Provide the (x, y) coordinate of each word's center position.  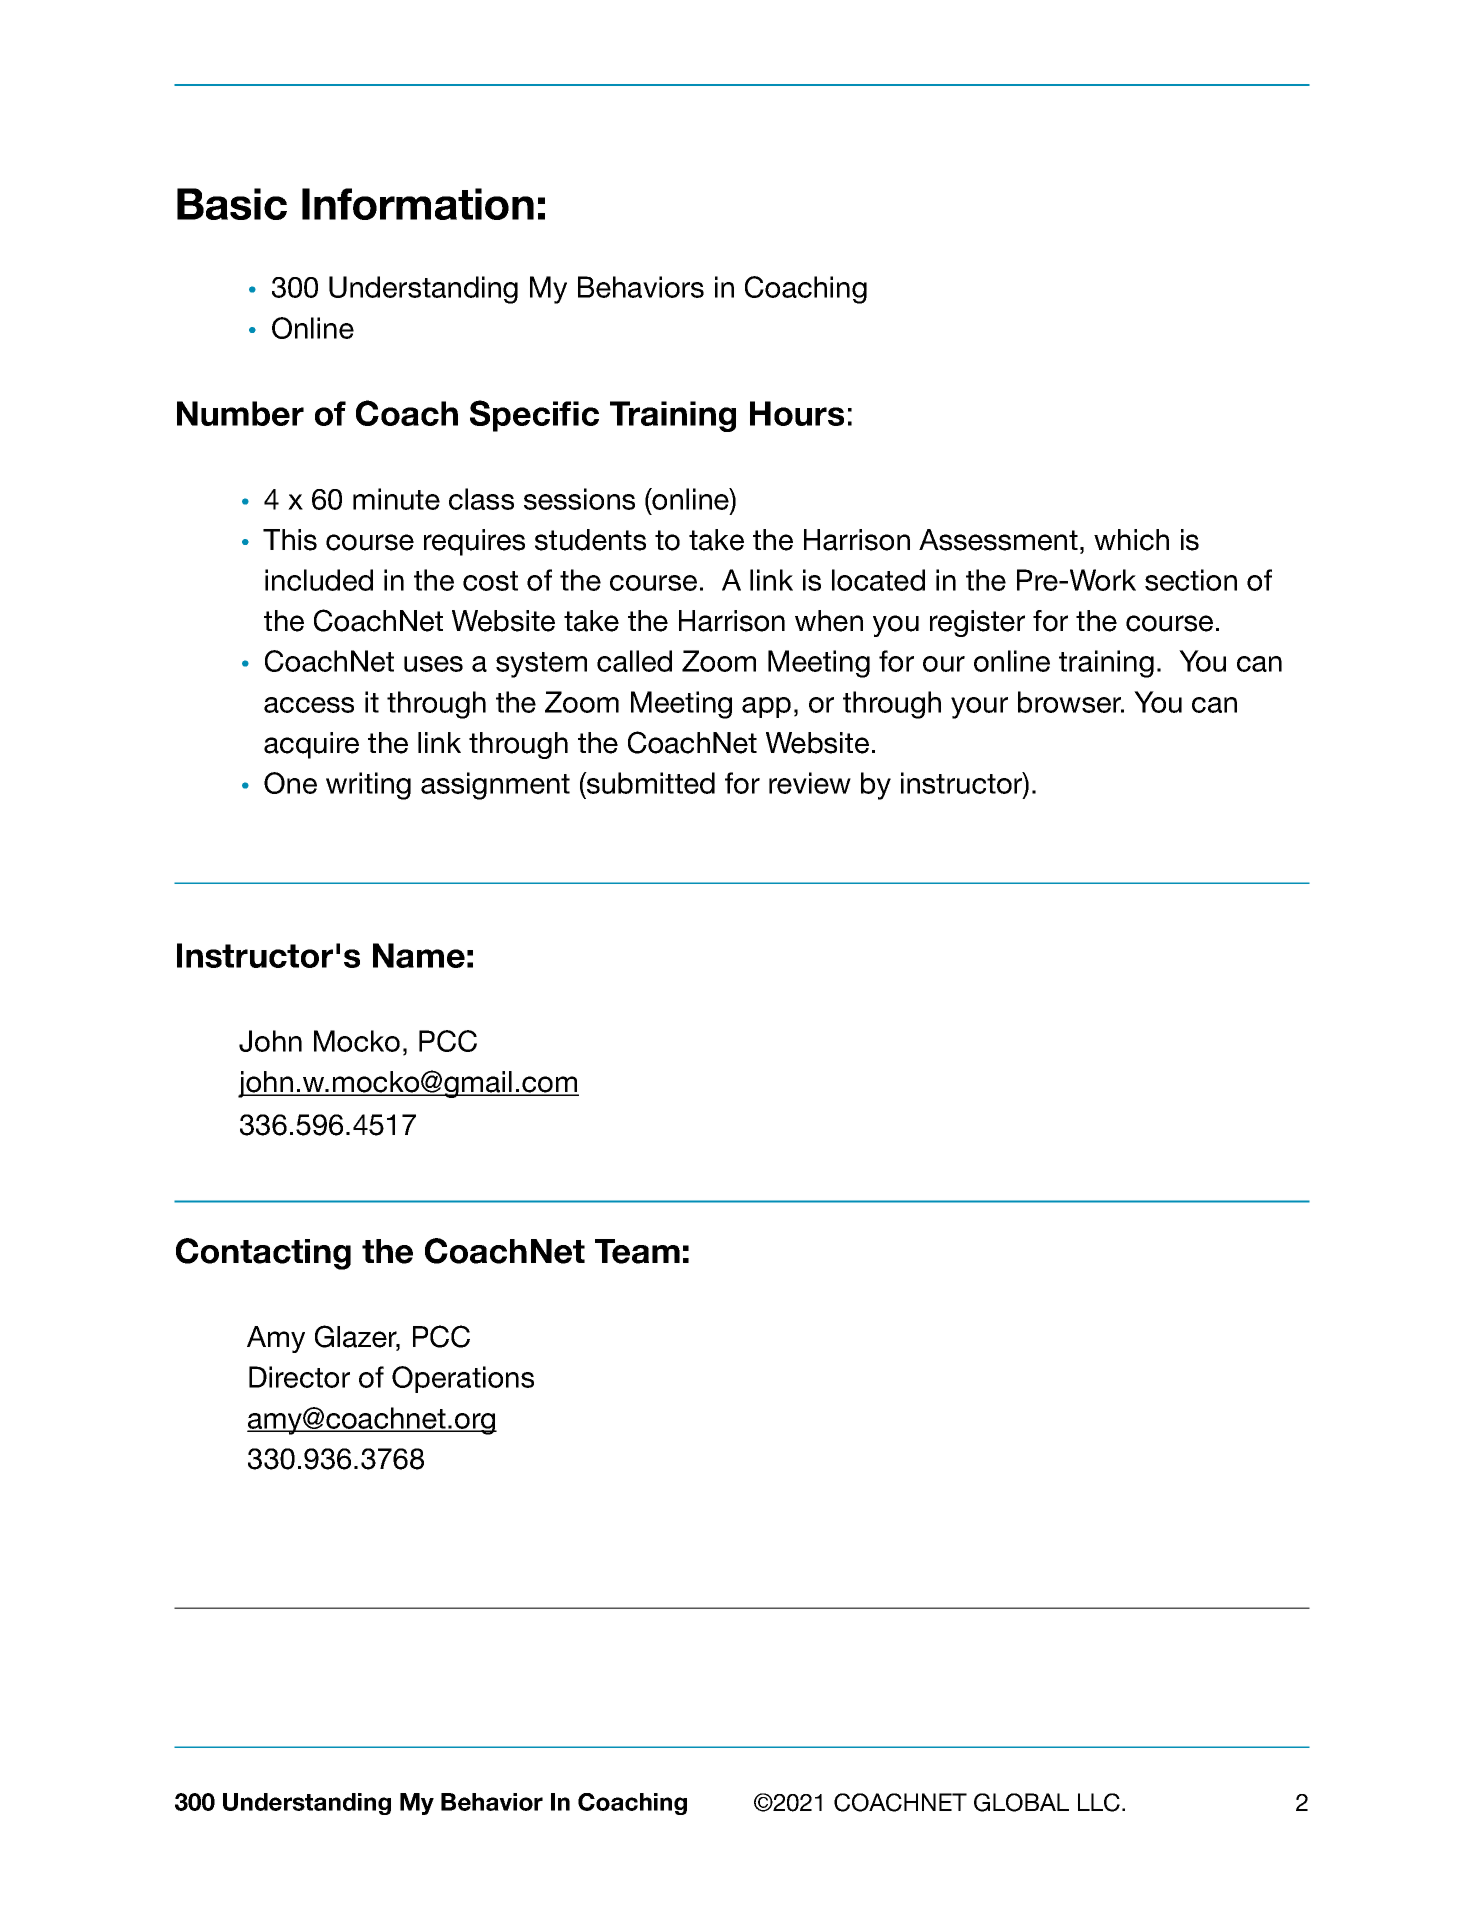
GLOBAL (1021, 1802)
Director (299, 1377)
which (1131, 540)
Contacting (263, 1254)
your (979, 708)
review (810, 783)
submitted (650, 783)
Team (637, 1251)
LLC (1099, 1802)
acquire (311, 745)
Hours (797, 413)
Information (418, 204)
